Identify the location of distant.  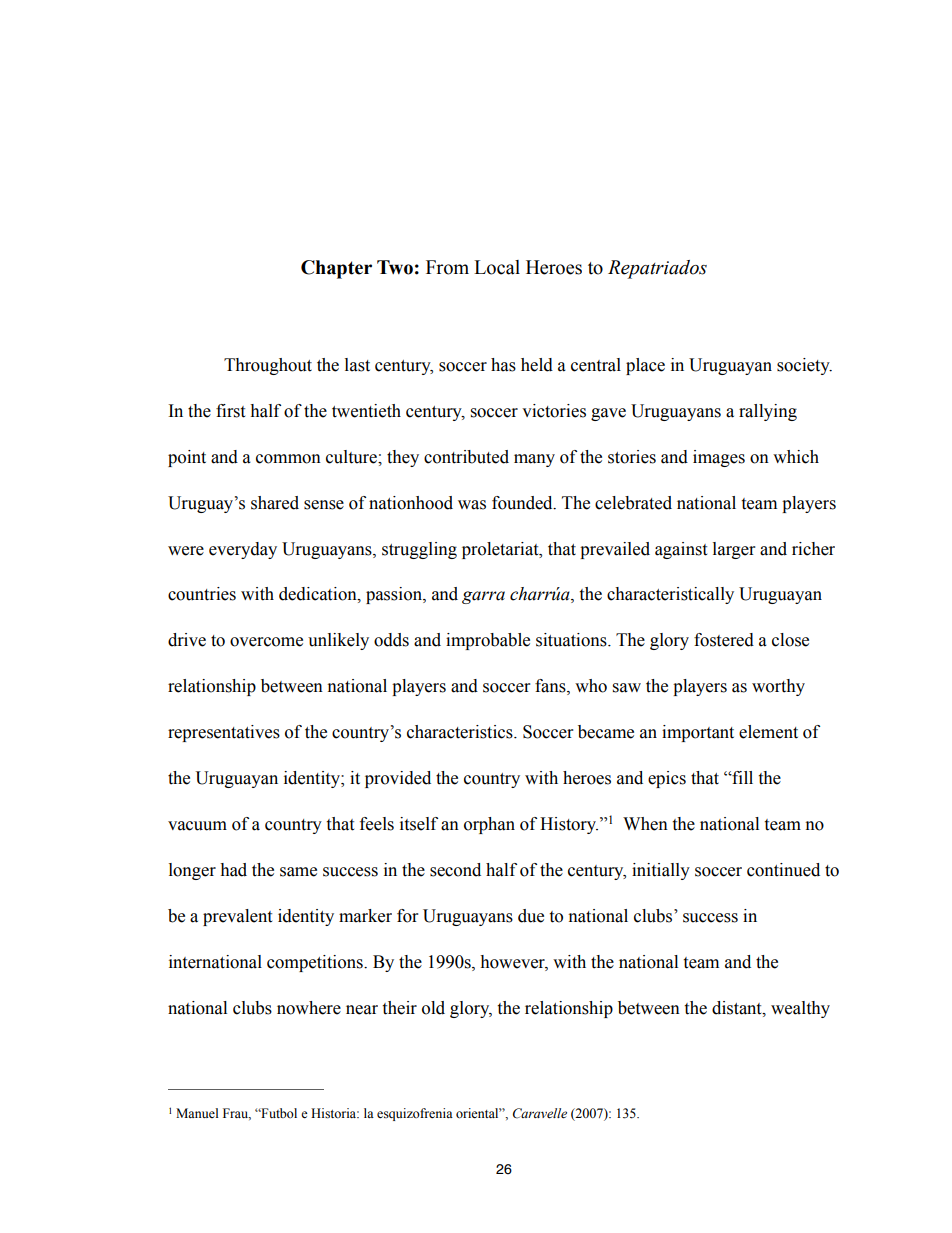
(738, 1008).
